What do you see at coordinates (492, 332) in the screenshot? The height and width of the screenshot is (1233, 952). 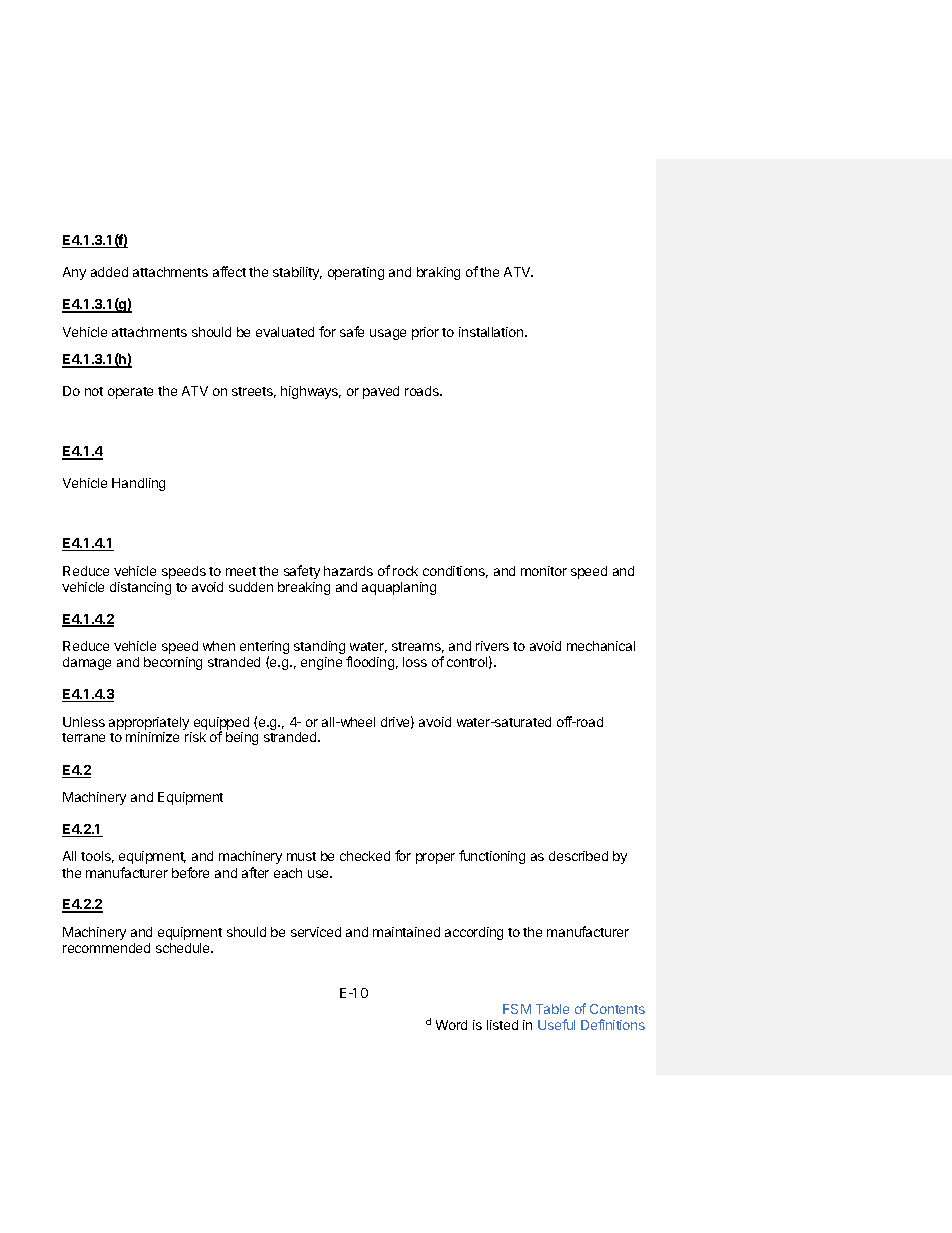 I see `installation` at bounding box center [492, 332].
